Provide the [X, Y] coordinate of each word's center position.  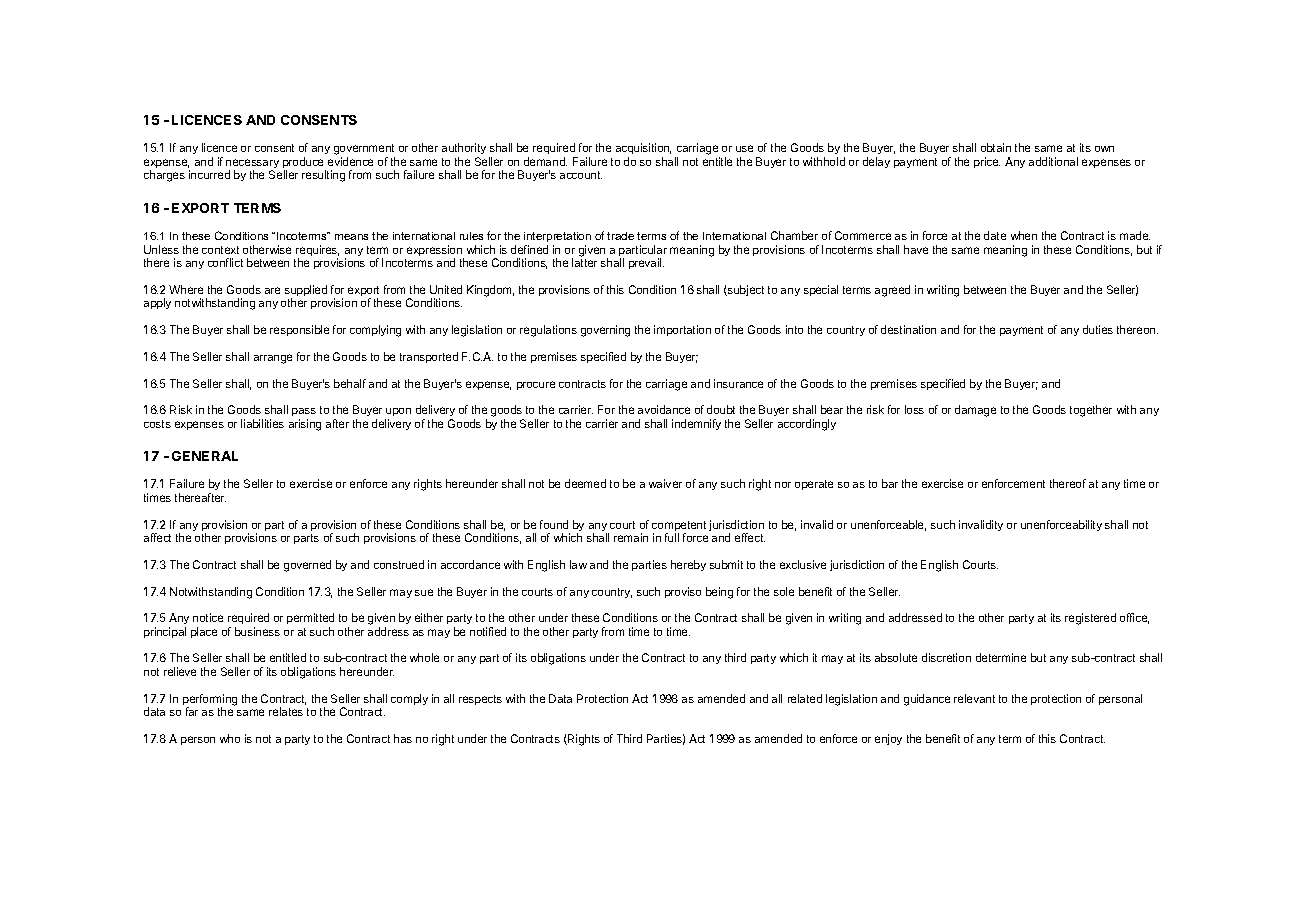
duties [1098, 329]
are [272, 290]
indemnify [696, 424]
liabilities [262, 423]
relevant [974, 698]
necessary [252, 165]
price [987, 162]
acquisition [643, 150]
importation [682, 330]
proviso [683, 592]
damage [975, 411]
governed [307, 566]
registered [1090, 619]
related [805, 698]
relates [286, 711]
